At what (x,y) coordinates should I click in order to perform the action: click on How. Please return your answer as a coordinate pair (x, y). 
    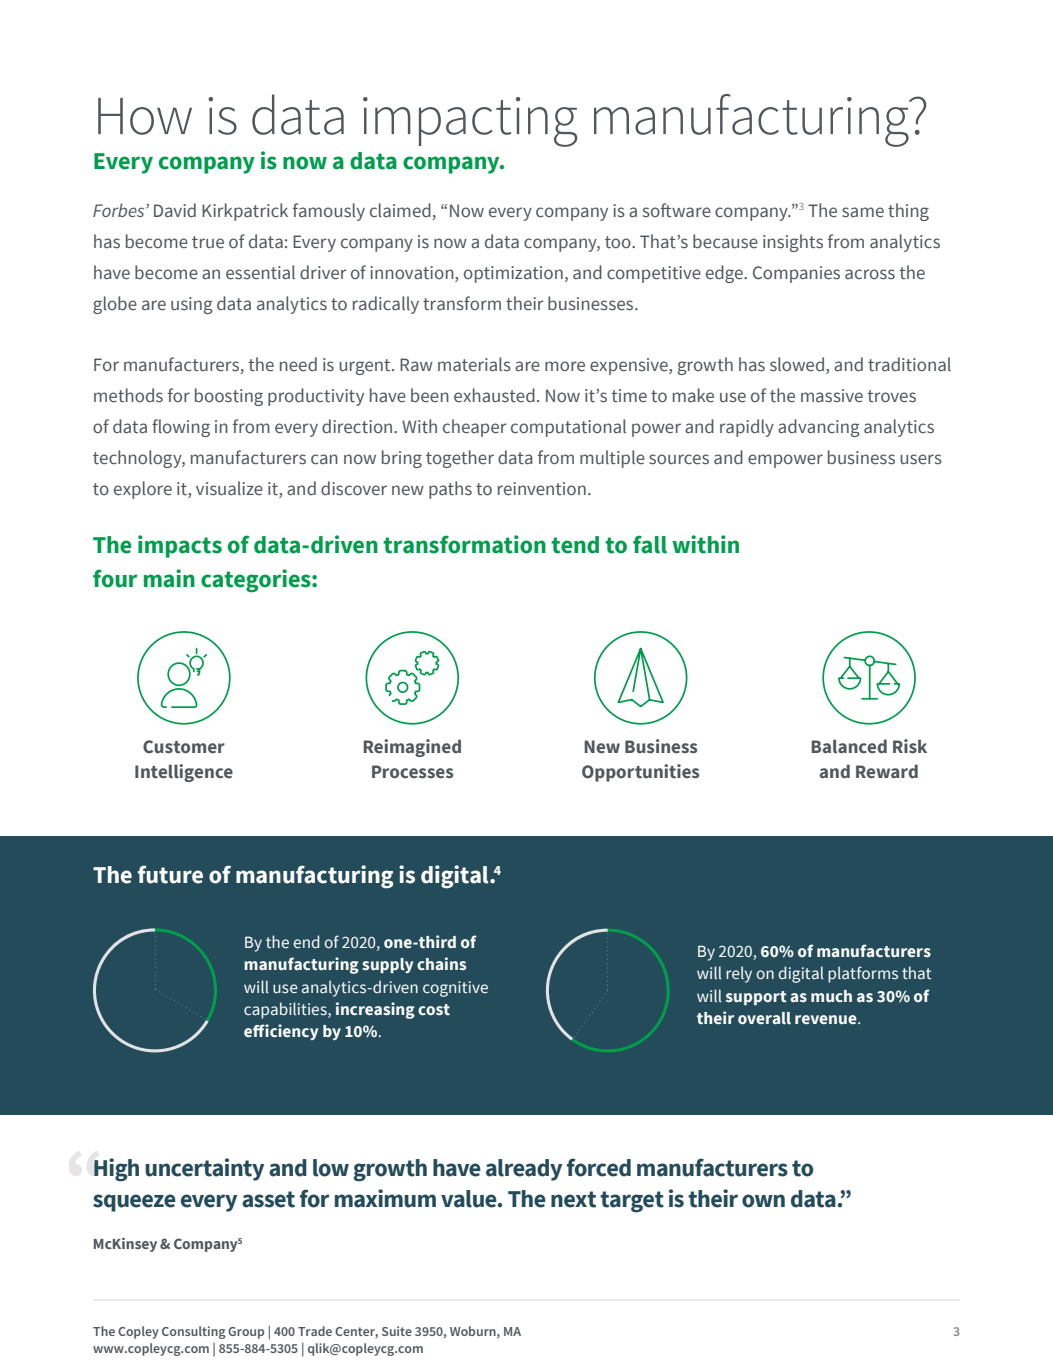
    Looking at the image, I should click on (145, 116).
